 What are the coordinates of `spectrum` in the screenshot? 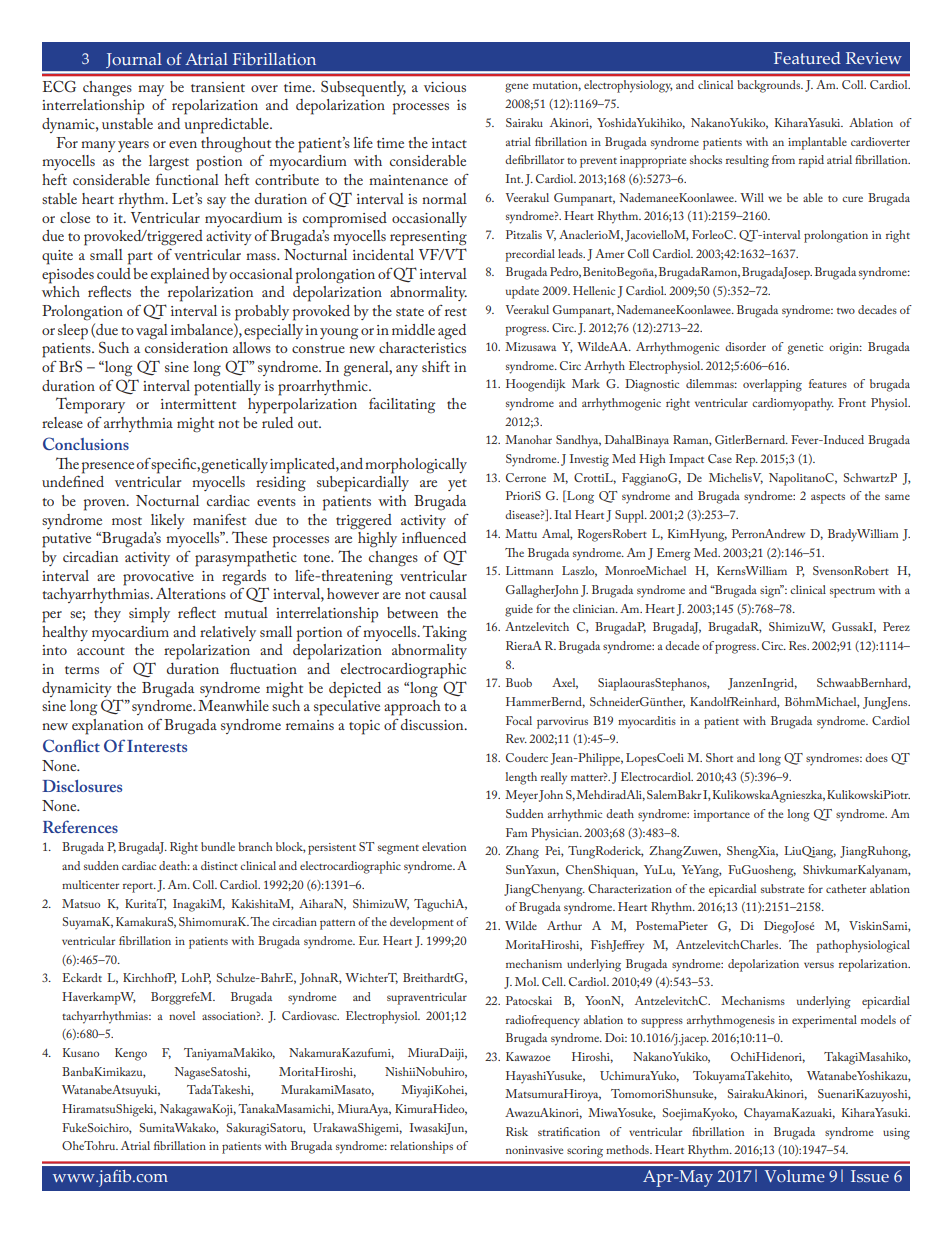 It's located at (852, 593).
